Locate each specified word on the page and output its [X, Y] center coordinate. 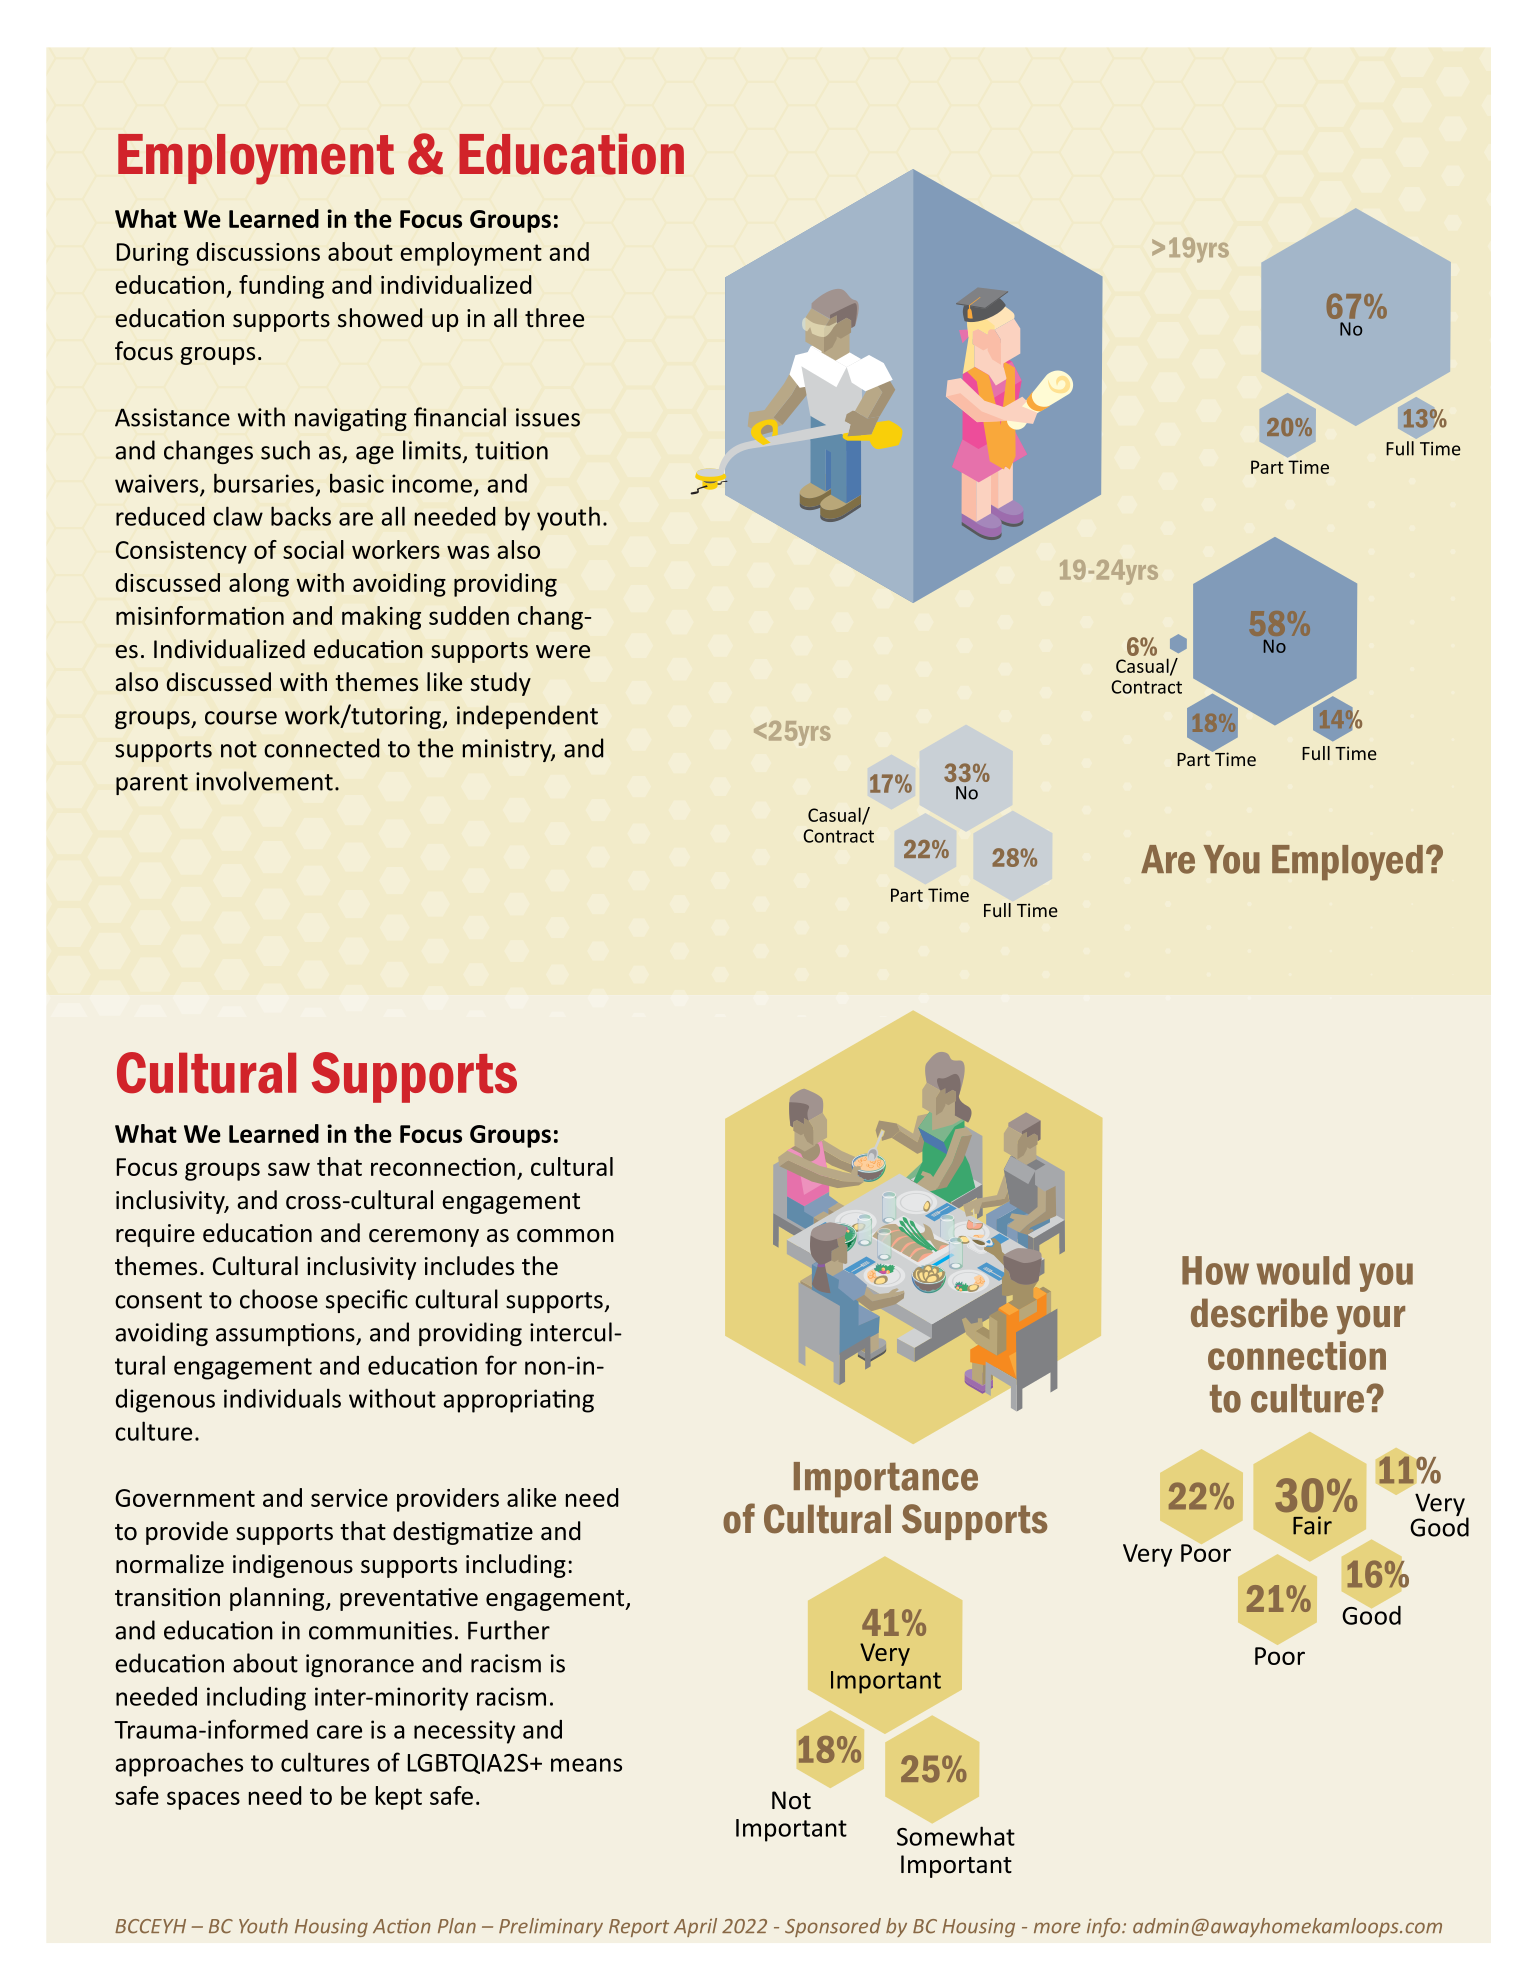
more [1057, 1928]
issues [548, 417]
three [554, 318]
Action [402, 1926]
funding [281, 287]
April [695, 1927]
